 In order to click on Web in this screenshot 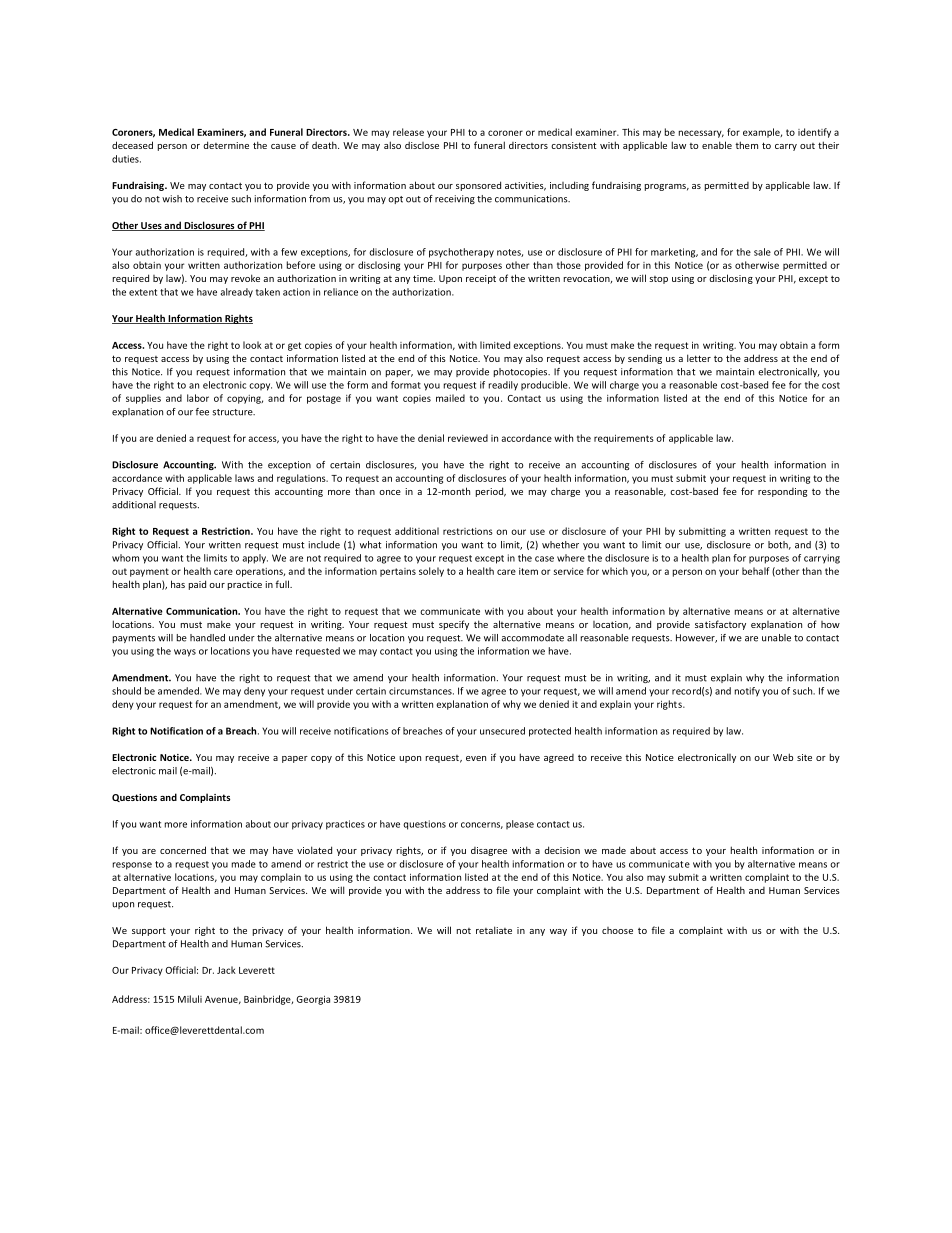, I will do `click(783, 757)`.
